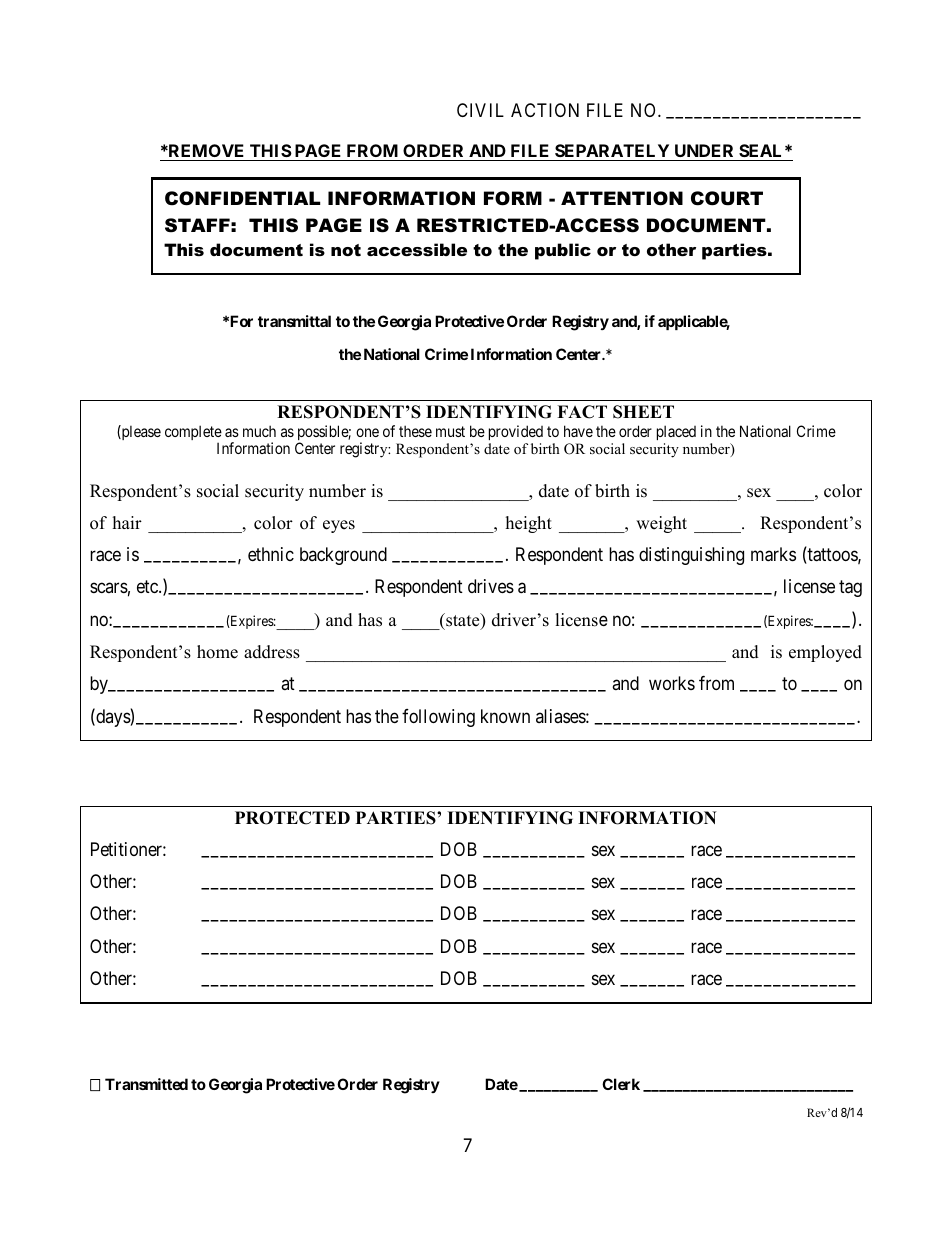 The image size is (952, 1233). I want to click on known, so click(505, 716).
